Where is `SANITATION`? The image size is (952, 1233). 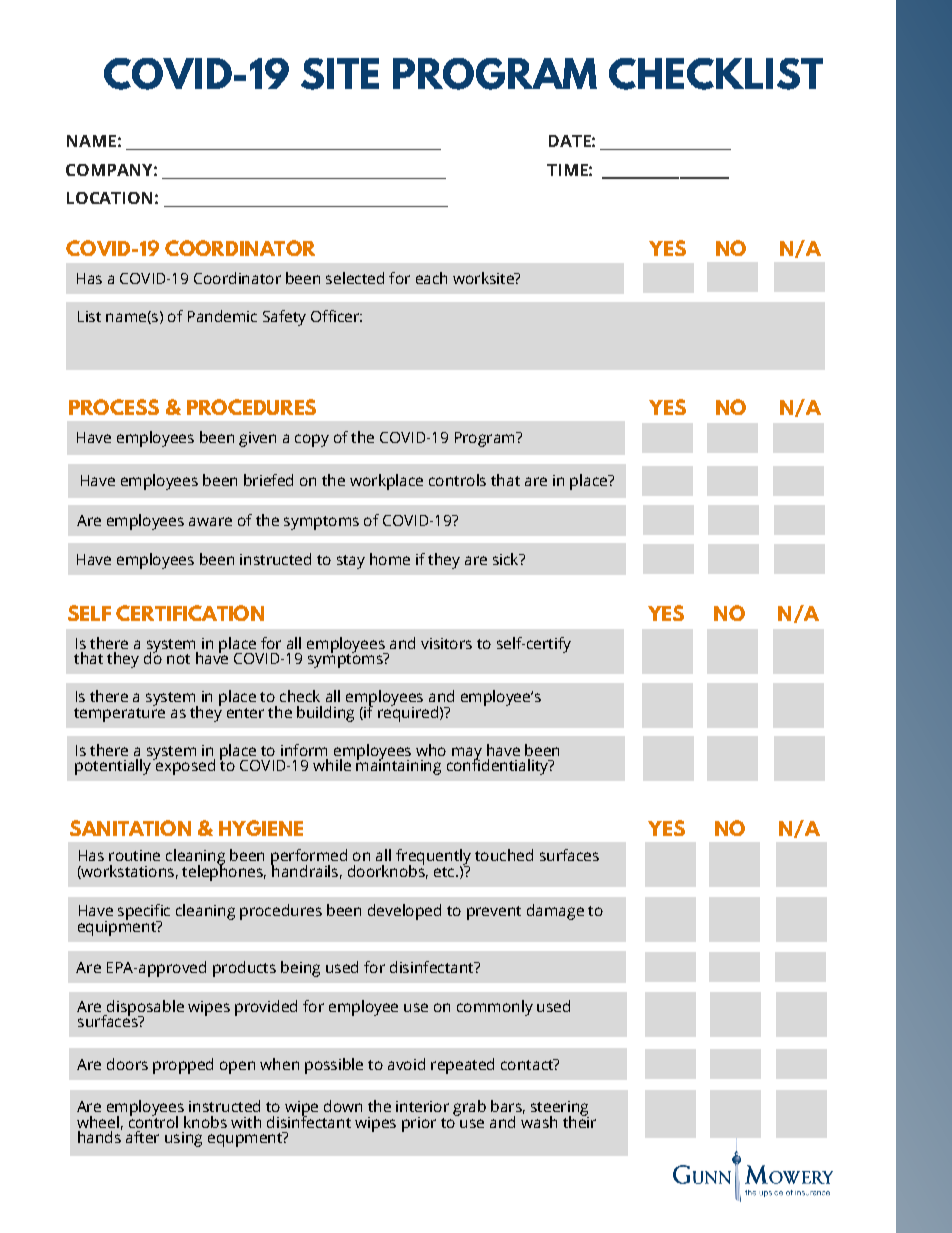 SANITATION is located at coordinates (130, 828).
